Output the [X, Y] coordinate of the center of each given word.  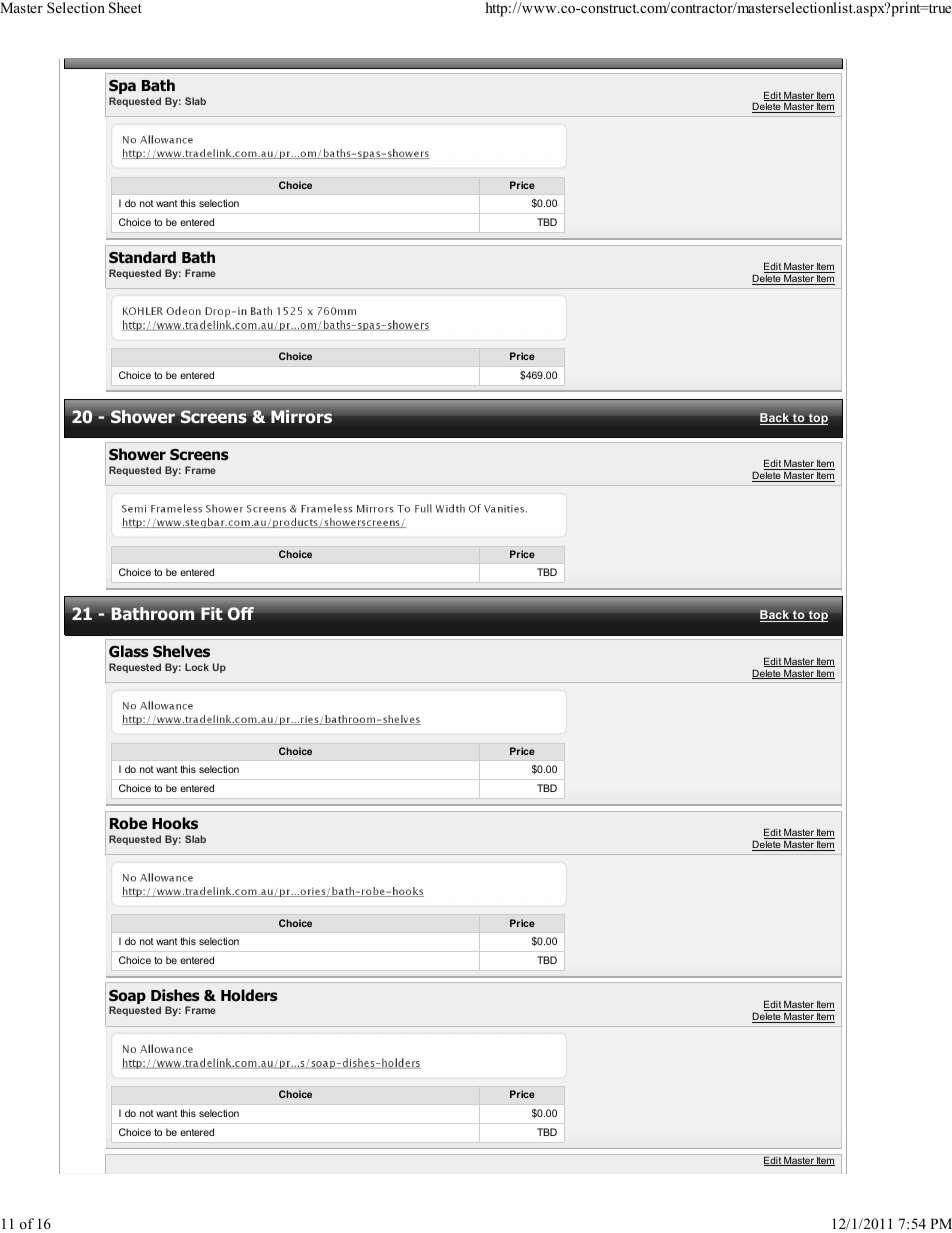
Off [241, 613]
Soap [127, 998]
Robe [128, 823]
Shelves [181, 651]
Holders [249, 995]
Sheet [125, 8]
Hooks [175, 823]
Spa [122, 87]
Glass [129, 651]
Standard [142, 257]
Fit [212, 613]
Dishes [175, 995]
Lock [197, 667]
